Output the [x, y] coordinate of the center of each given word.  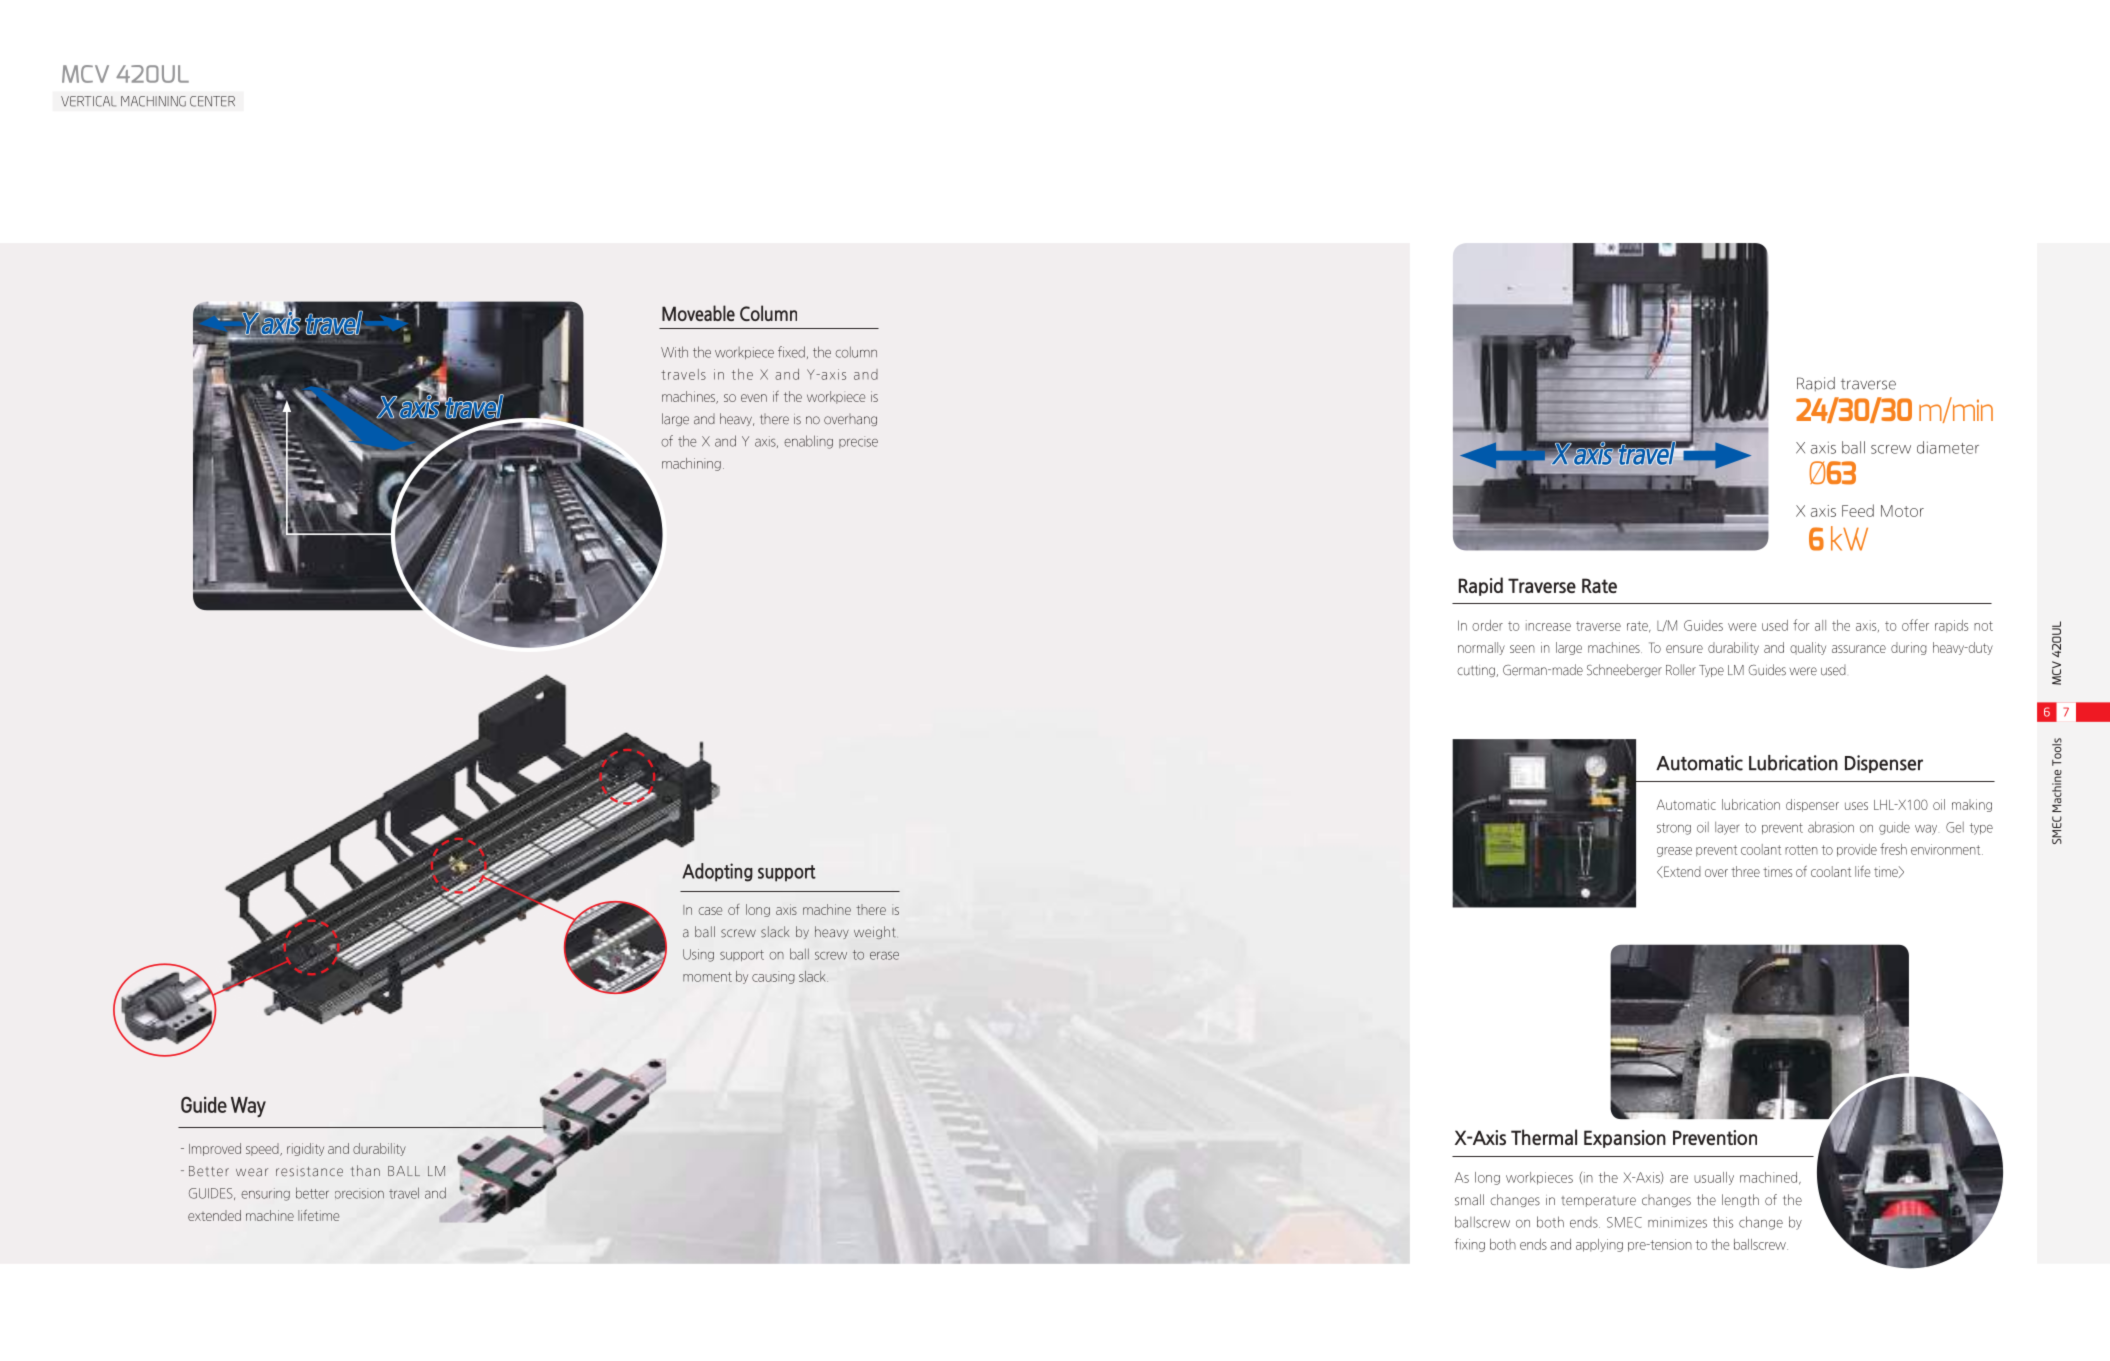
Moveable [698, 313]
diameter [1948, 447]
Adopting [717, 872]
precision [359, 1193]
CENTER [212, 101]
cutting [1477, 671]
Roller [1681, 670]
